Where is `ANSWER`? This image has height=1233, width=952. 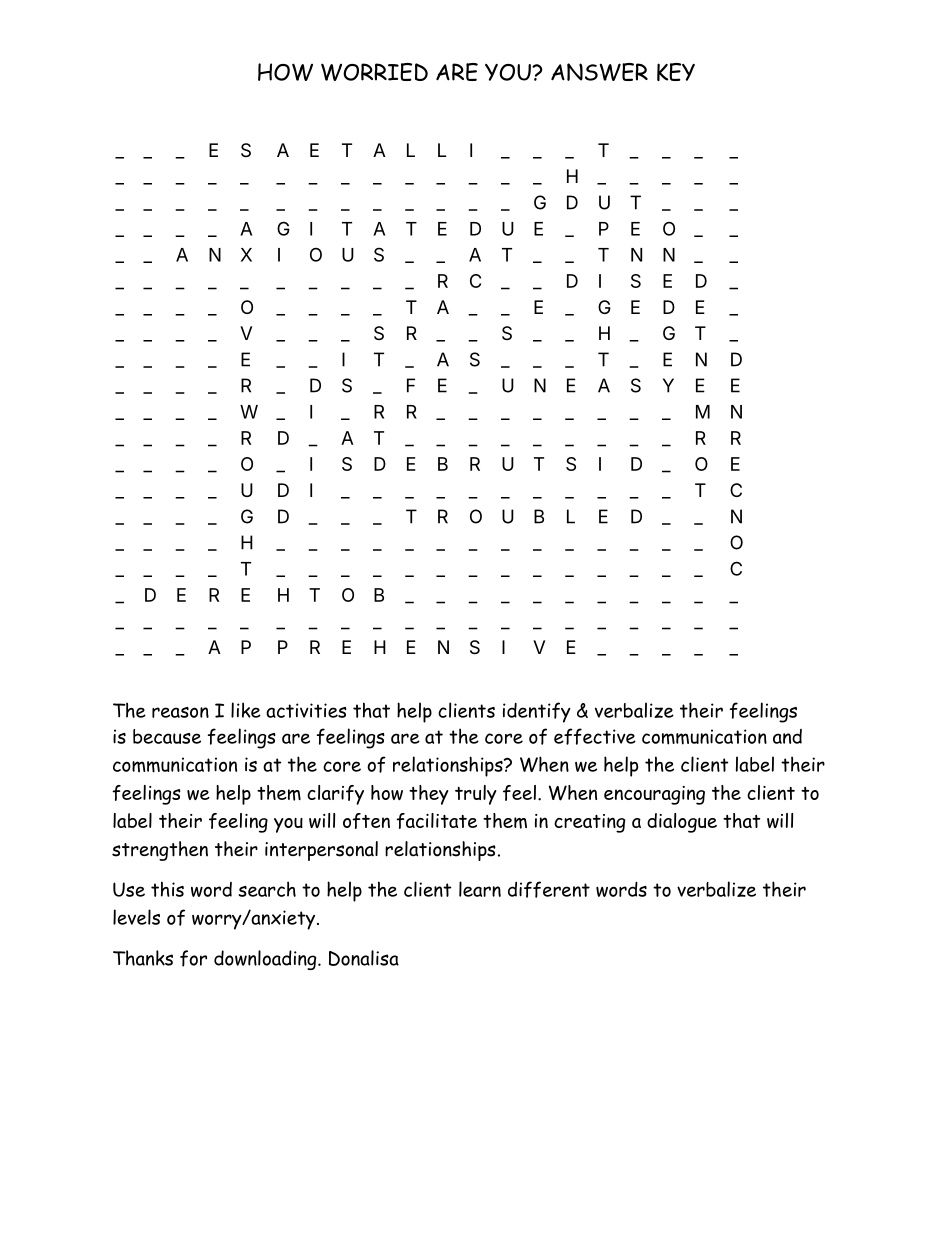 ANSWER is located at coordinates (599, 72).
